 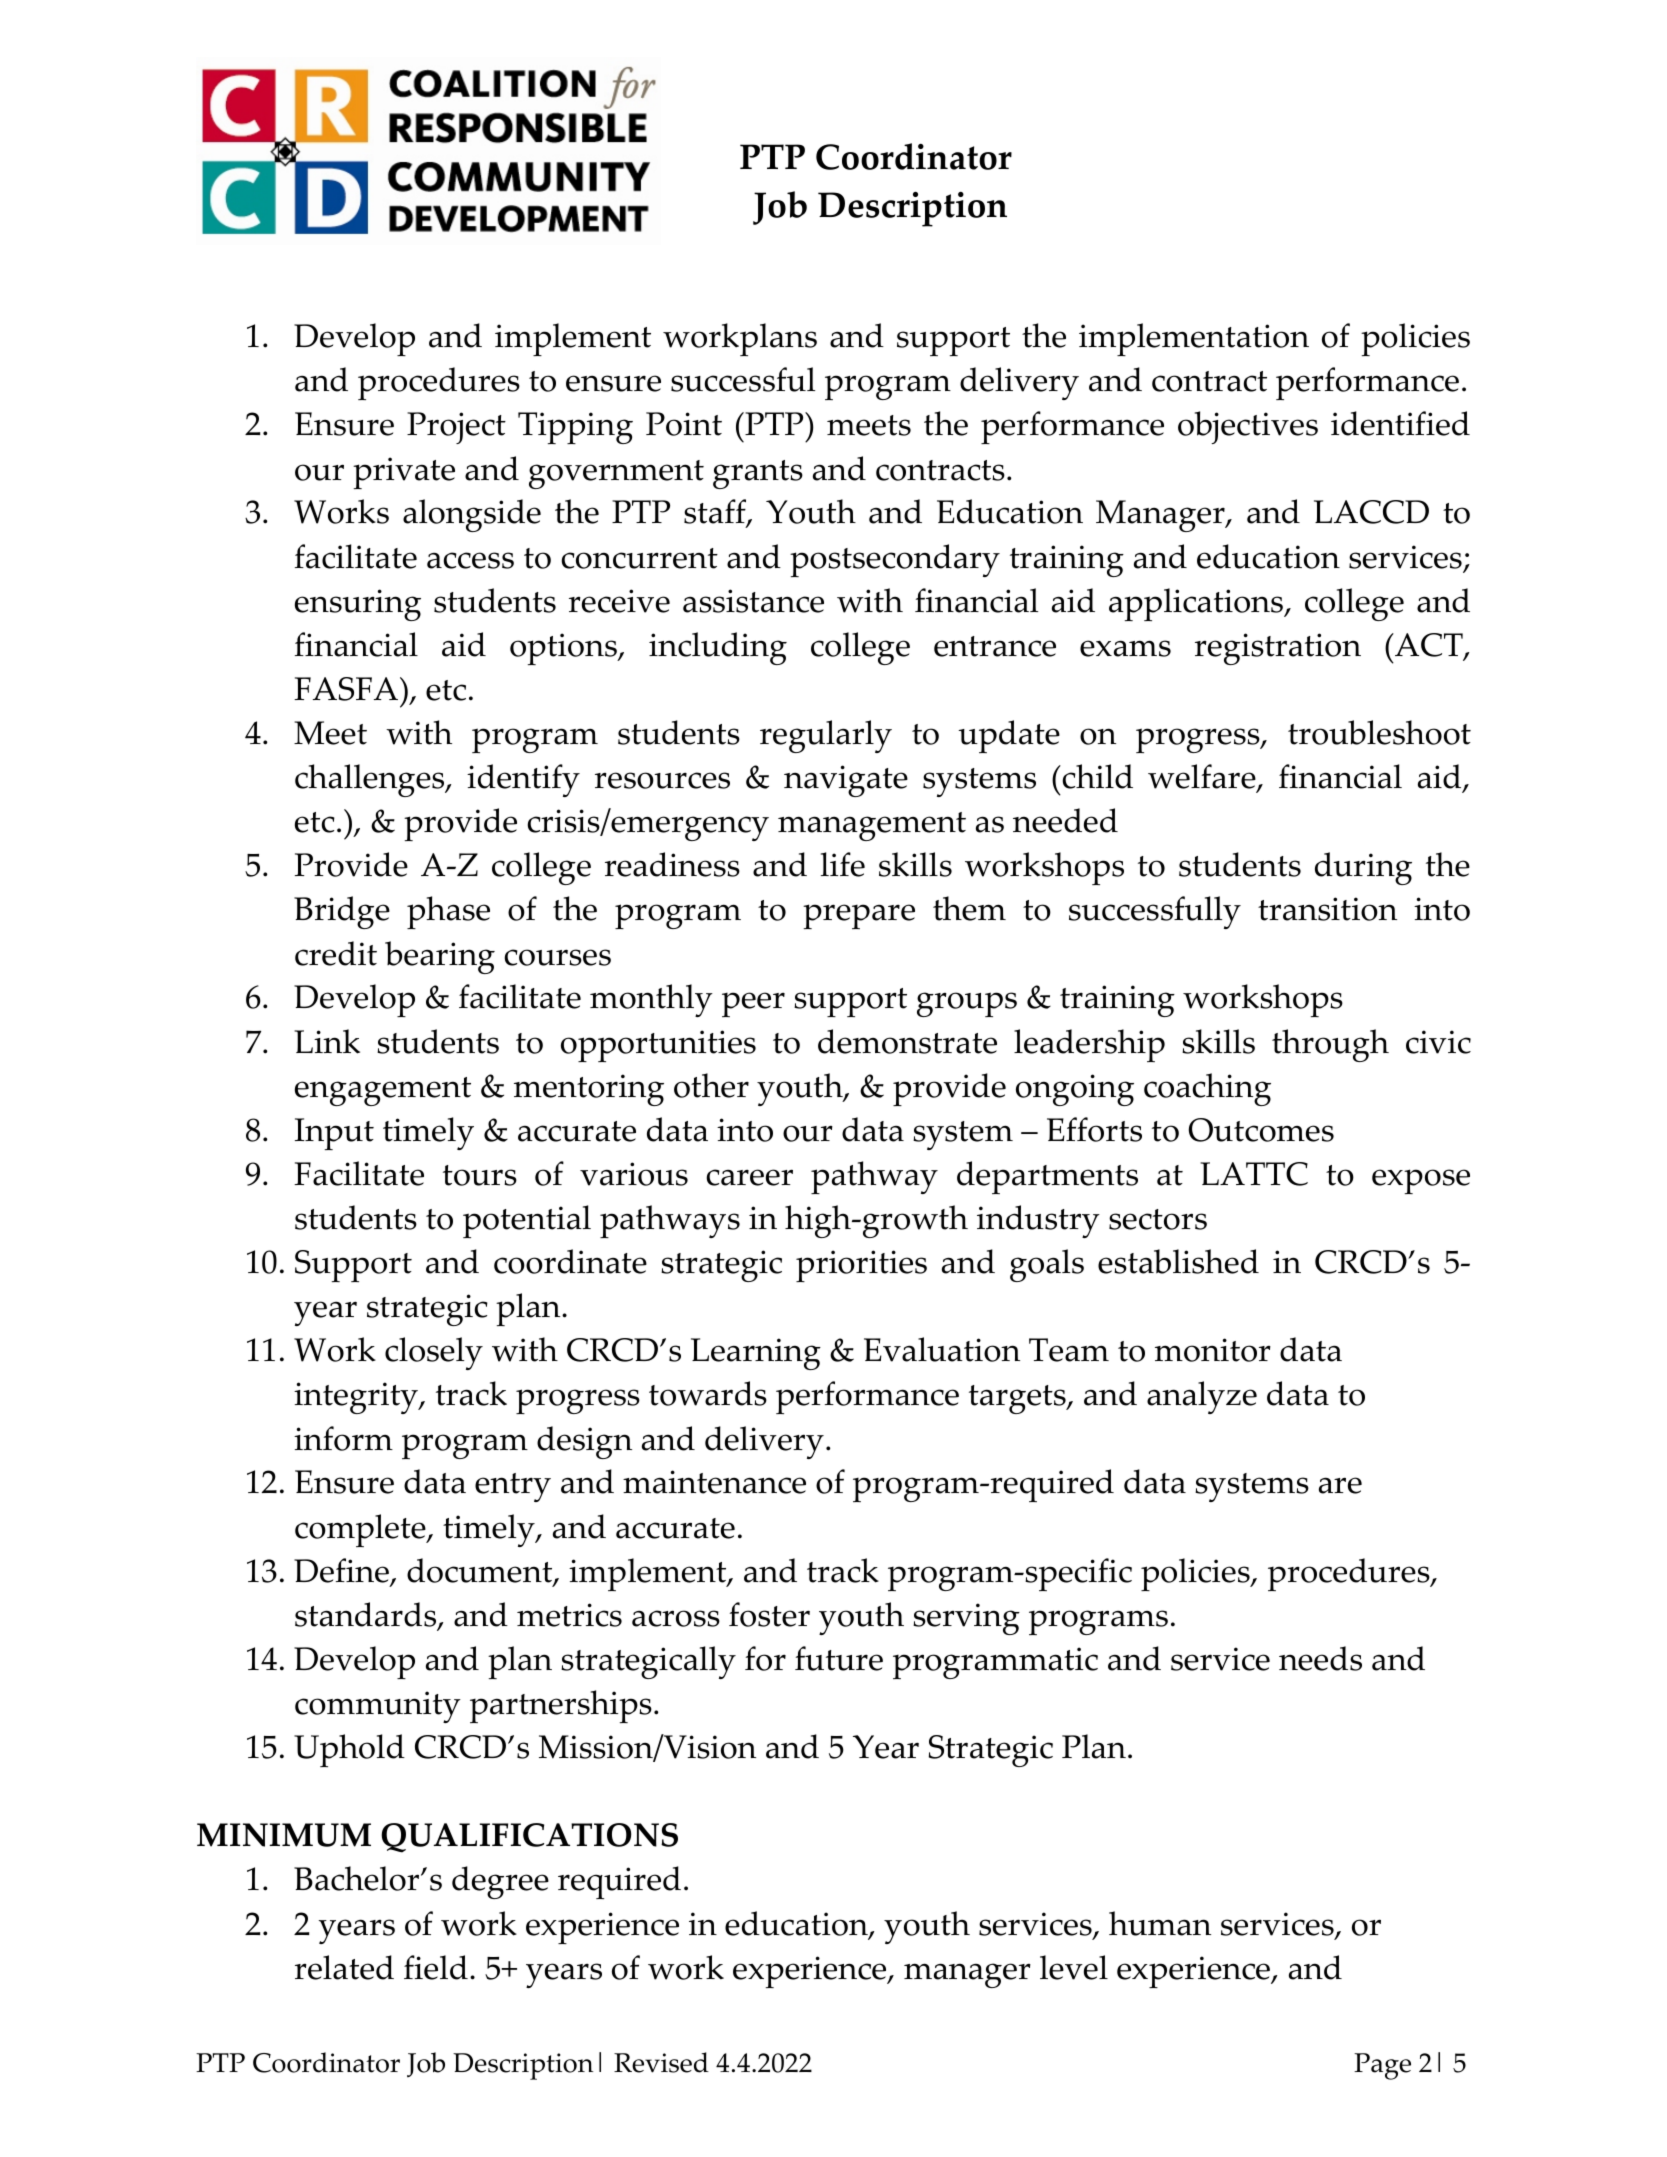 What do you see at coordinates (436, 1967) in the page?
I see `field` at bounding box center [436, 1967].
